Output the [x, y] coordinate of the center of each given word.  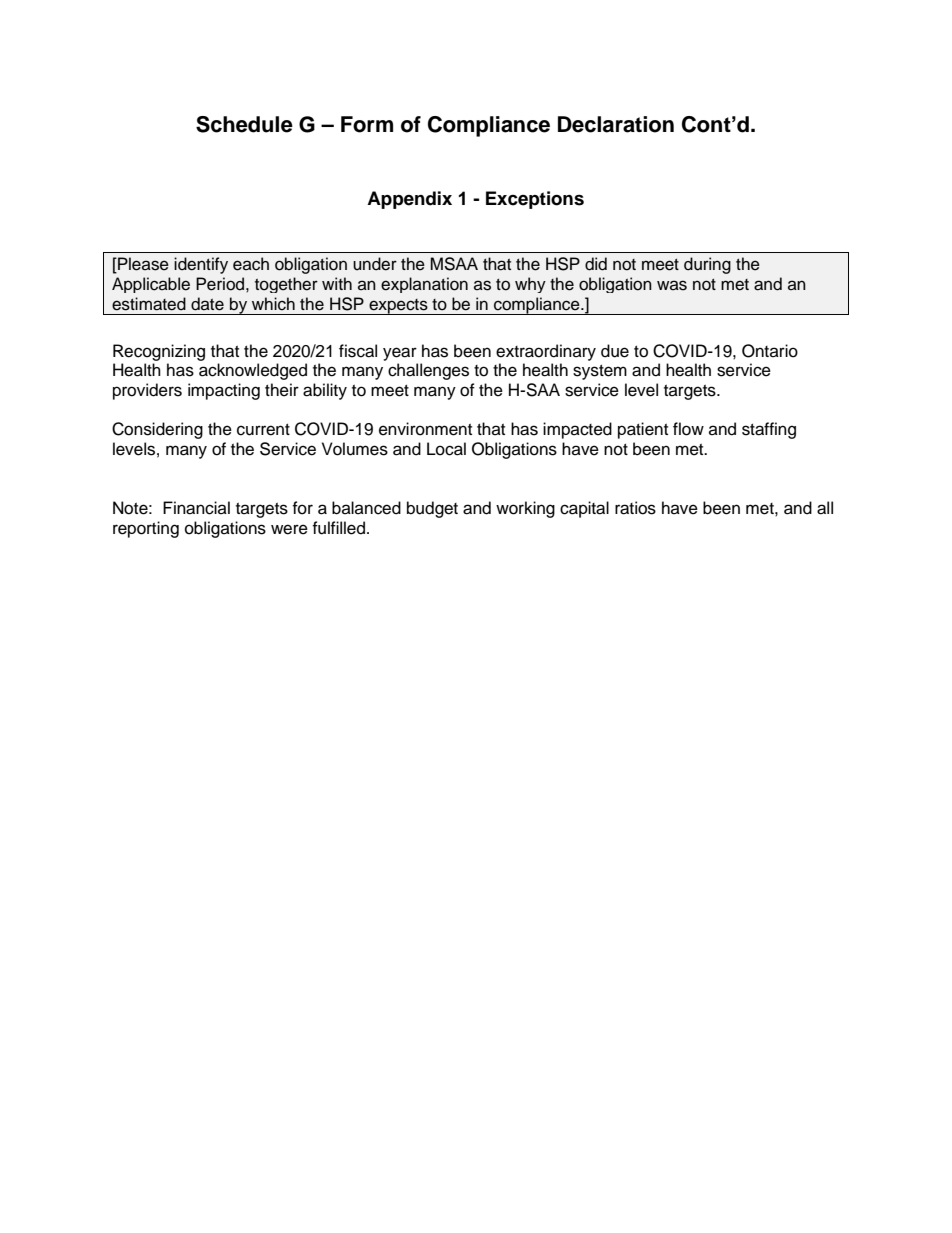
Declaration [616, 124]
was [672, 285]
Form [367, 124]
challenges [428, 371]
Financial [196, 508]
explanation [424, 285]
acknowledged [253, 371]
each [251, 264]
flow [688, 429]
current [263, 430]
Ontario [770, 351]
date [207, 304]
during [707, 265]
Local [446, 449]
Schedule [244, 124]
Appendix [409, 200]
